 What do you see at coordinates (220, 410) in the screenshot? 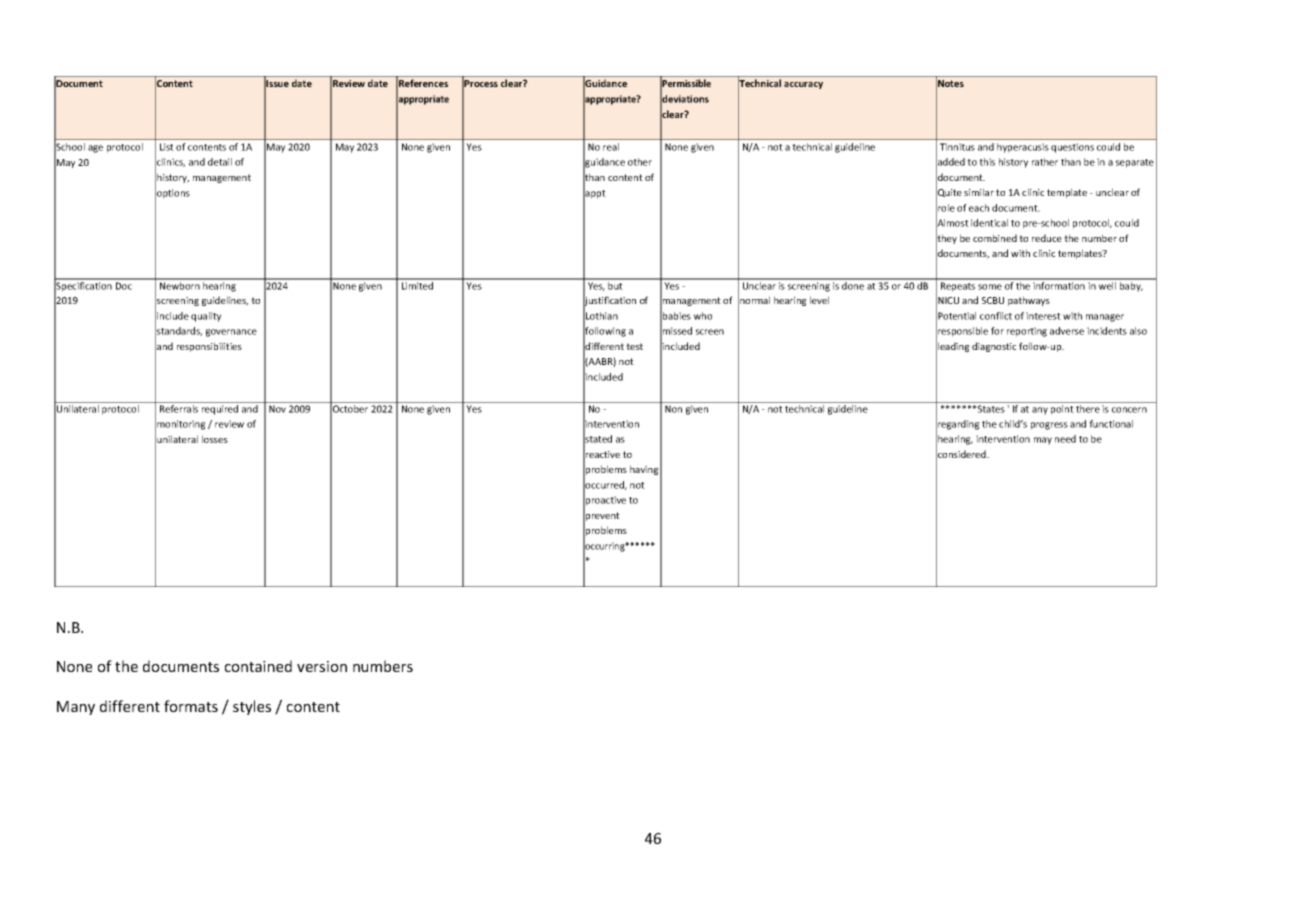
I see `required` at bounding box center [220, 410].
